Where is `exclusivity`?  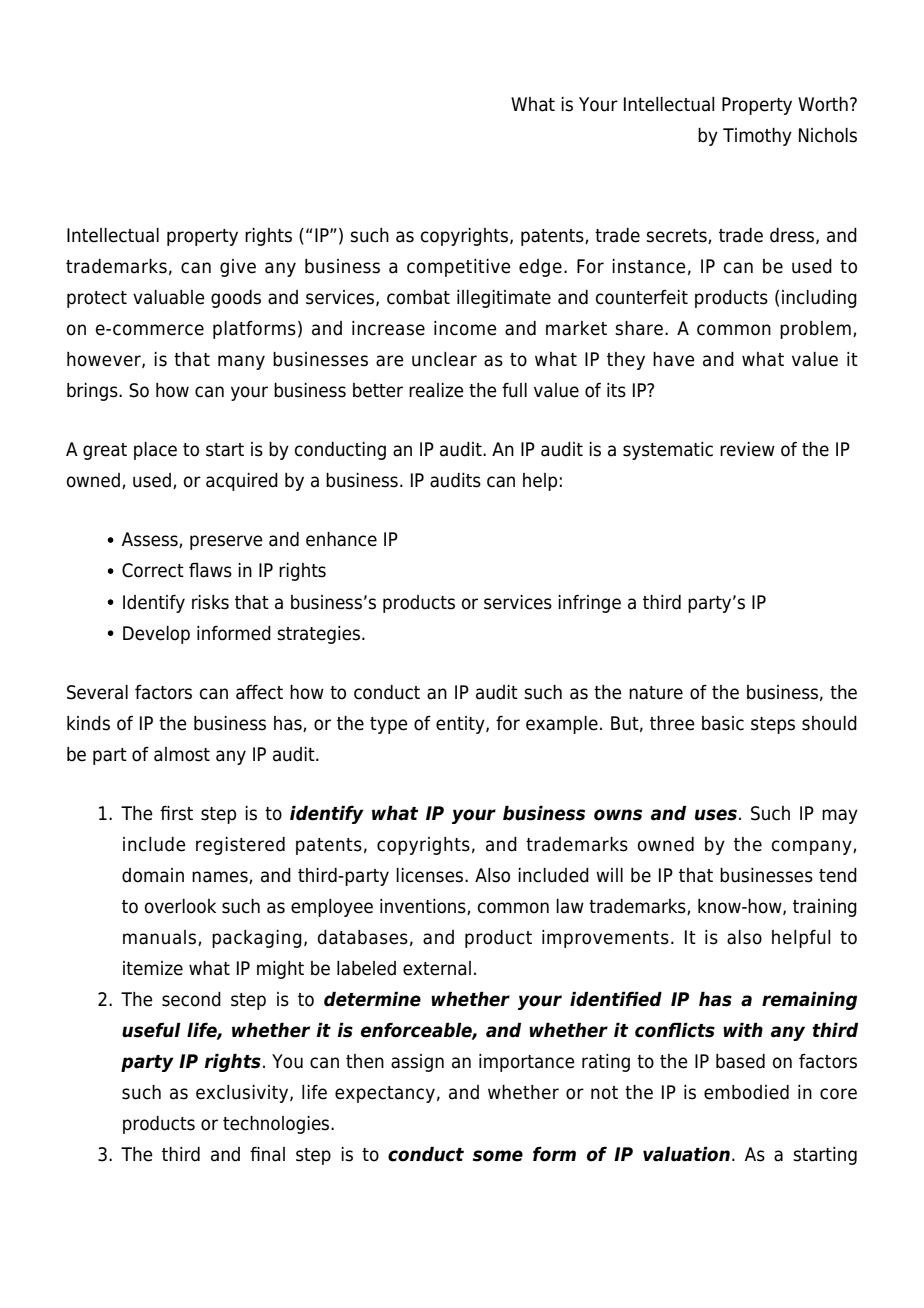
exclusivity is located at coordinates (243, 1094).
